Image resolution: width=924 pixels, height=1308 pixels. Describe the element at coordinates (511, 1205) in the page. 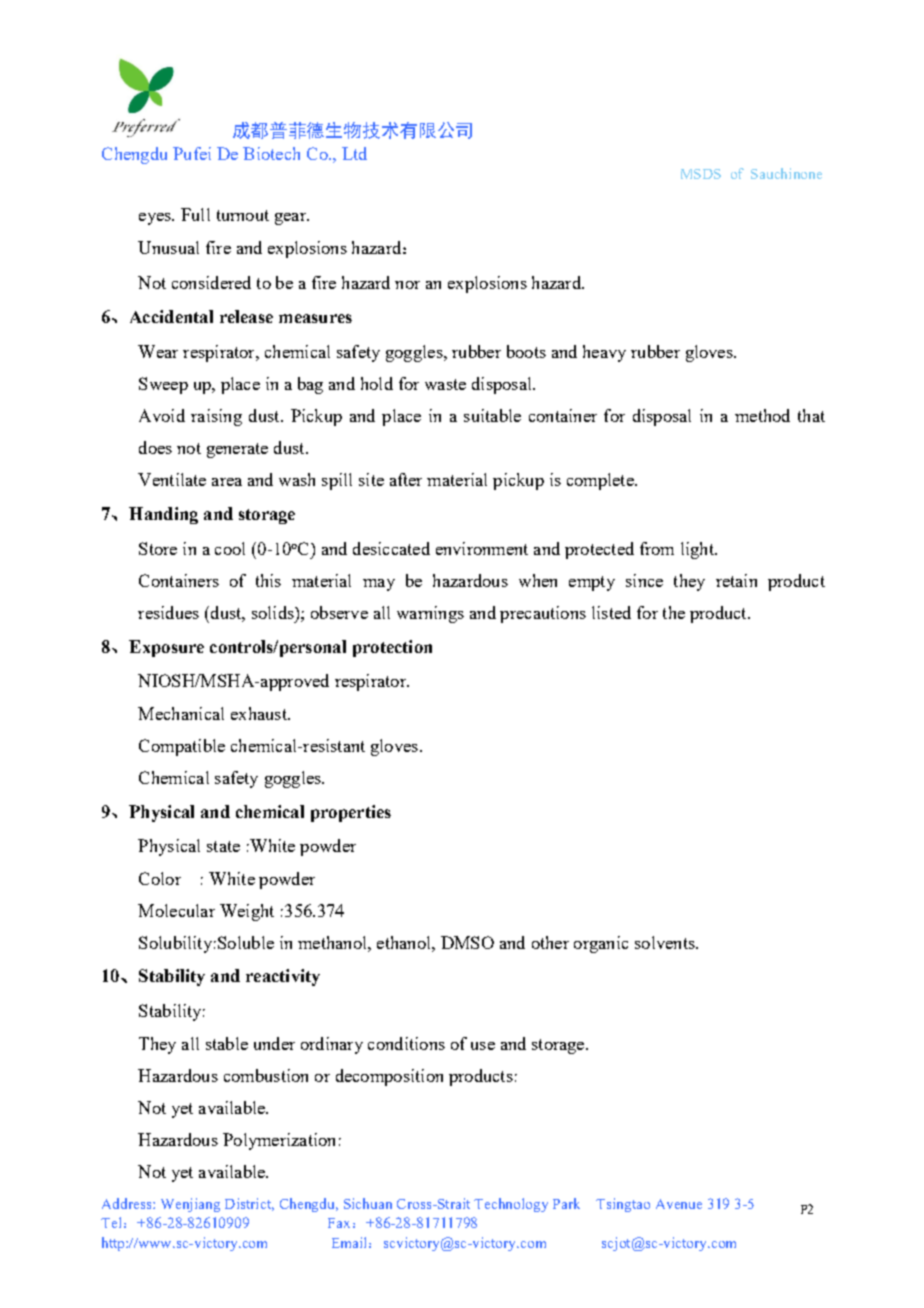

I see `Technology` at that location.
